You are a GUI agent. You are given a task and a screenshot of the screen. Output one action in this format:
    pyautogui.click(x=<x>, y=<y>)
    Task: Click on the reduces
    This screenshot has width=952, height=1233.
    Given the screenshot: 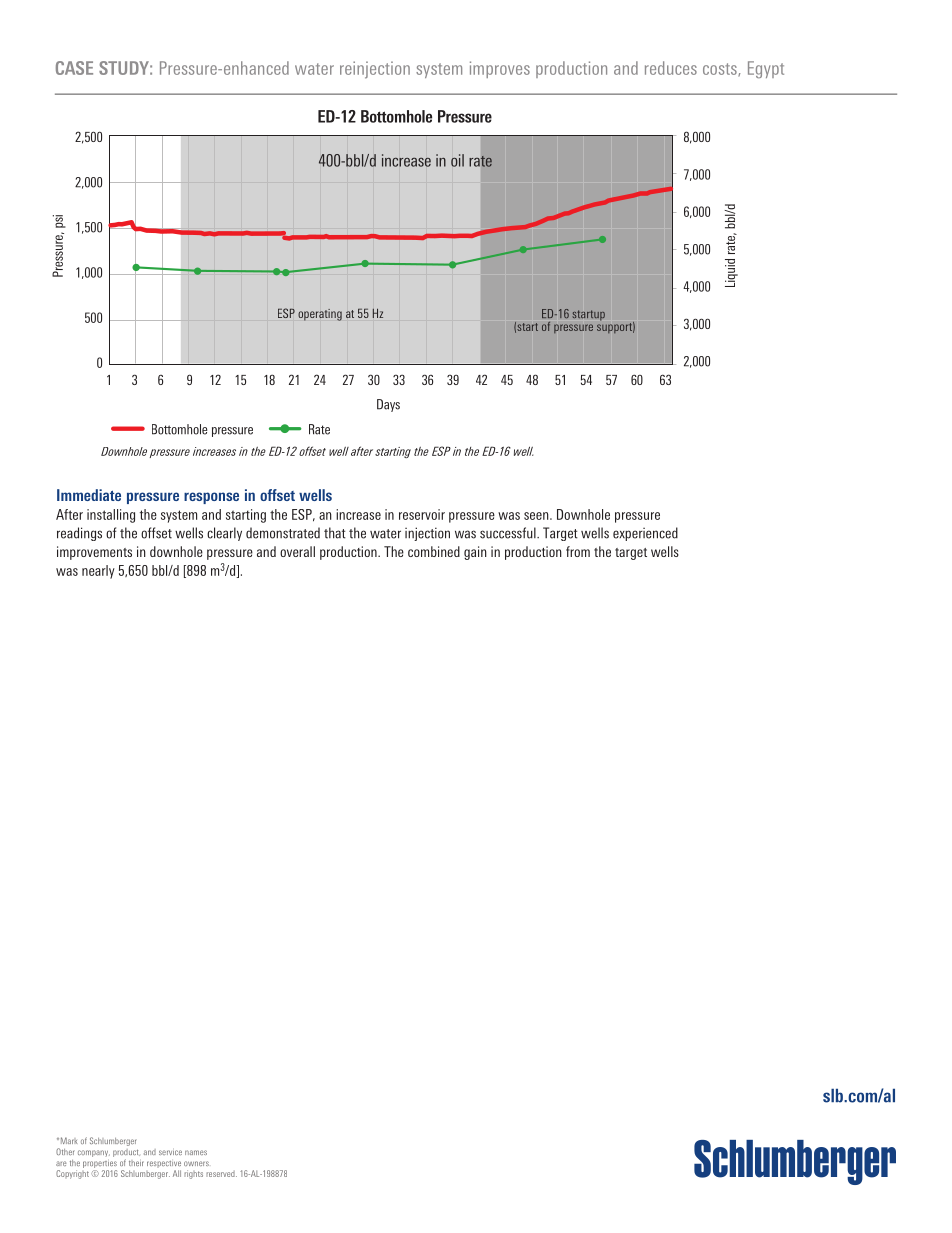 What is the action you would take?
    pyautogui.click(x=671, y=68)
